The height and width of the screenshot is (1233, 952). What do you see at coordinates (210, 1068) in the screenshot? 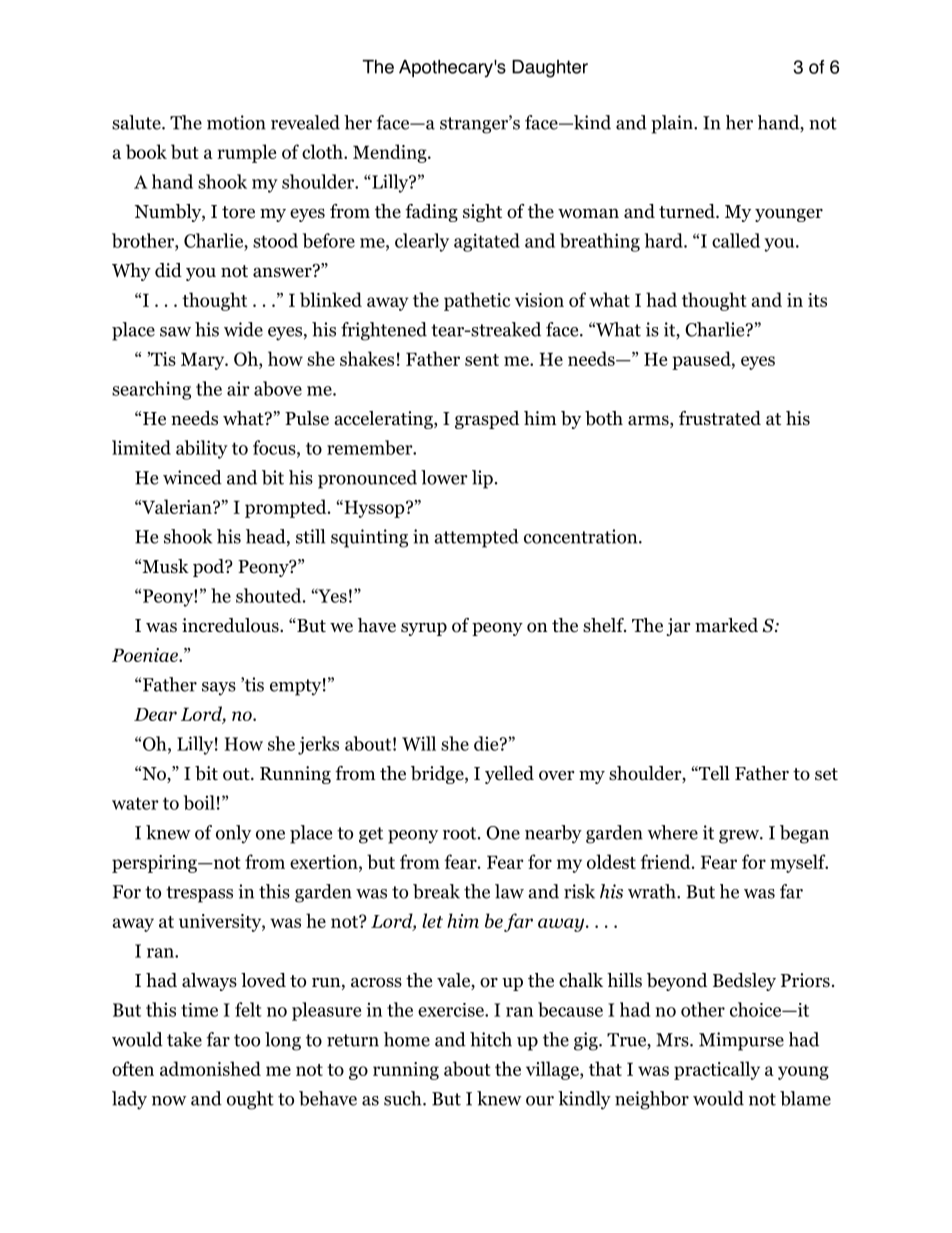
I see `admonished` at bounding box center [210, 1068].
